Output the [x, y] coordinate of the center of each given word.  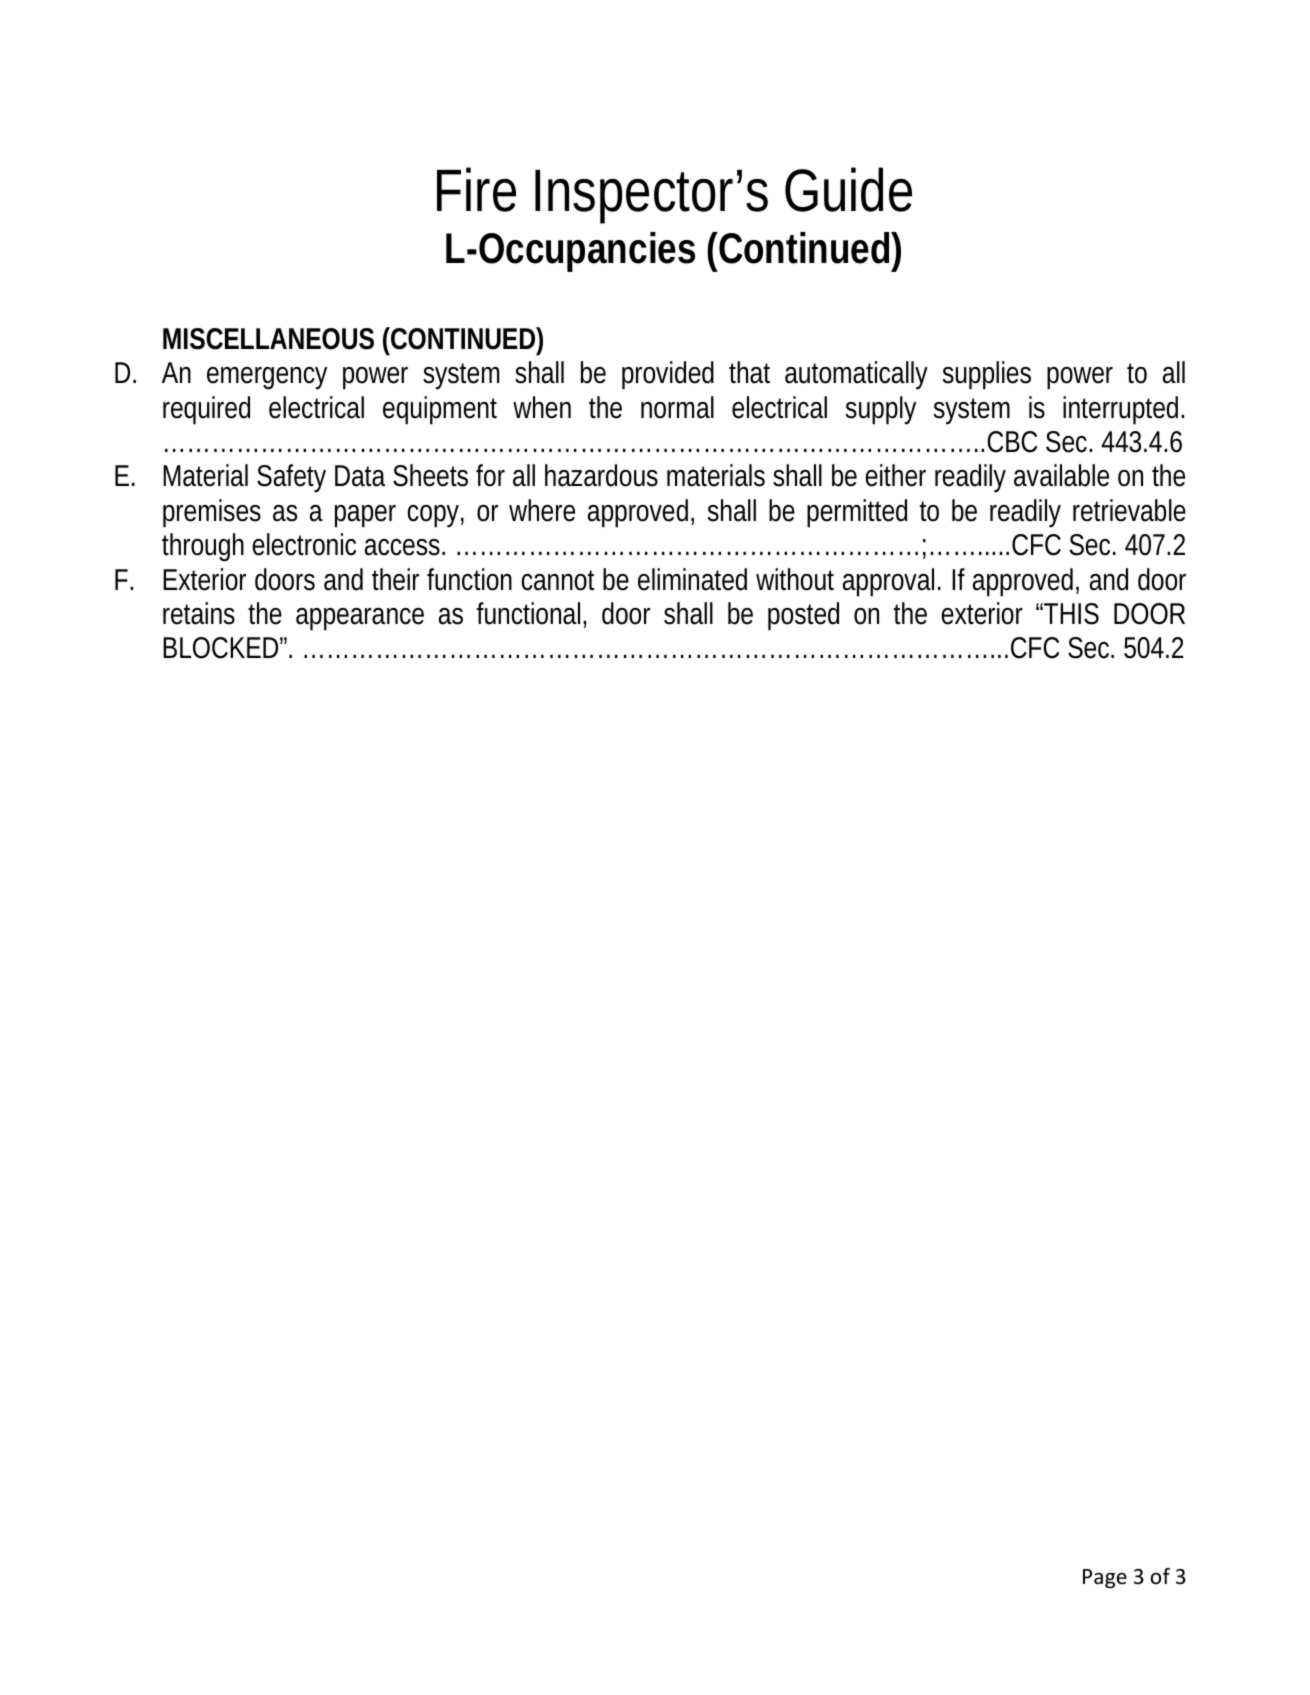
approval [888, 582]
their [395, 579]
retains [199, 613]
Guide [848, 189]
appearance [360, 619]
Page [1105, 1579]
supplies [987, 375]
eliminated [692, 579]
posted [803, 616]
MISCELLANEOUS [268, 339]
